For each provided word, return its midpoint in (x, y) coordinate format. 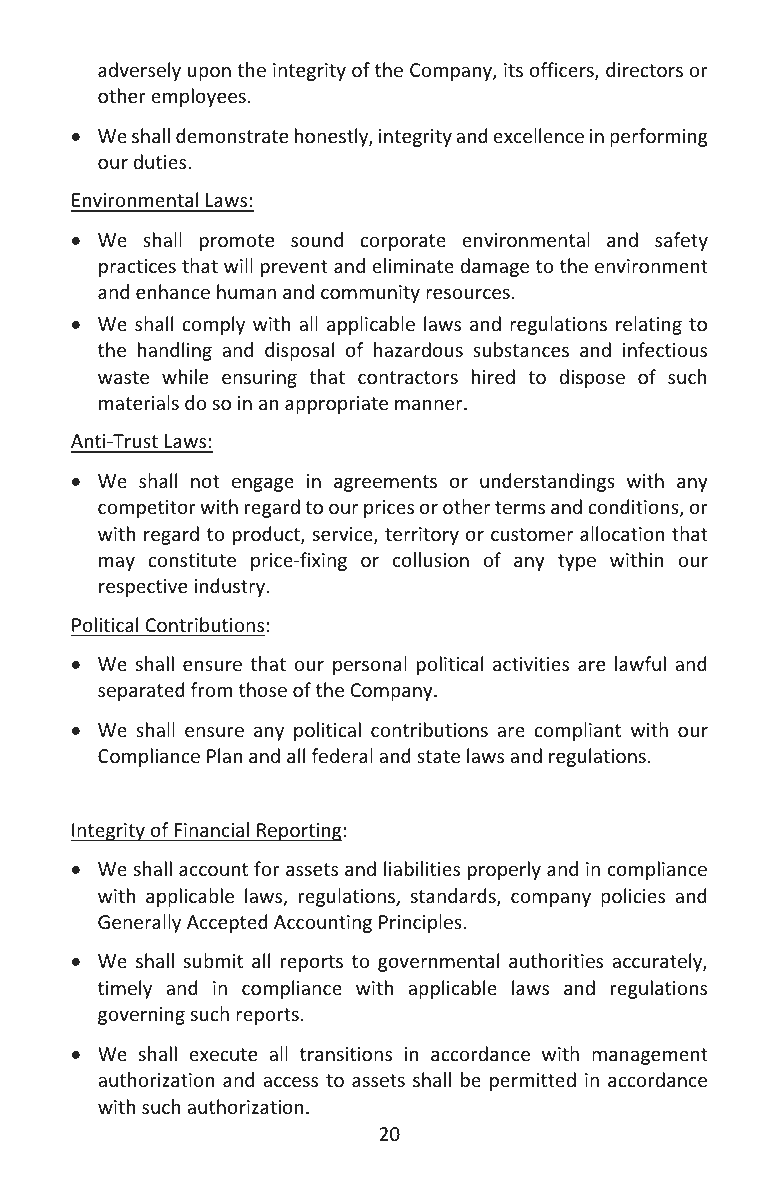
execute (223, 1054)
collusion (431, 559)
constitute (192, 560)
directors (644, 69)
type (577, 562)
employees (198, 97)
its (513, 70)
